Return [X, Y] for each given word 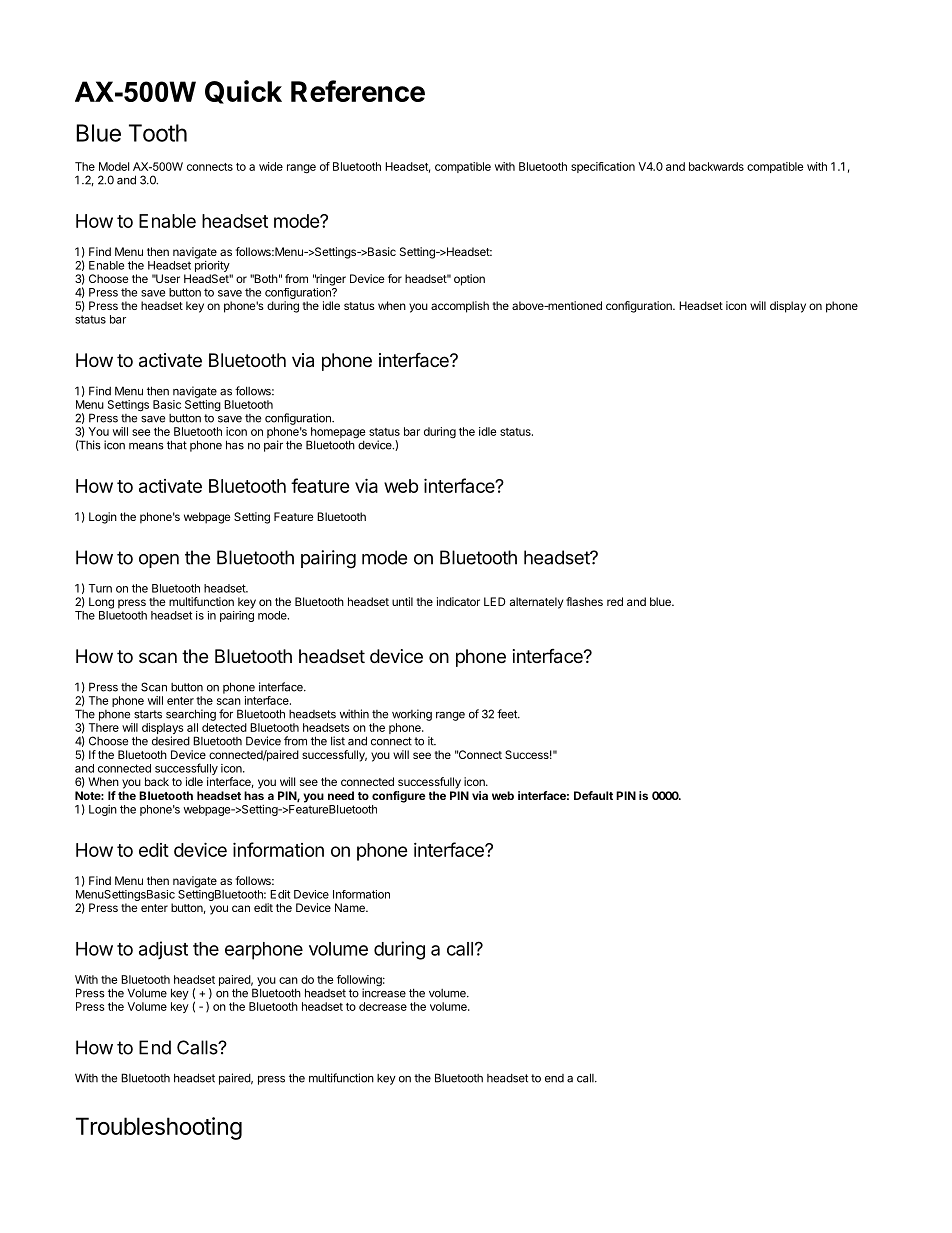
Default [593, 795]
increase [384, 992]
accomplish [460, 307]
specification [603, 167]
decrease [383, 1006]
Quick [243, 92]
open [159, 561]
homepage [337, 434]
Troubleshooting [159, 1128]
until [402, 601]
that [177, 445]
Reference [358, 91]
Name [351, 907]
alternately [536, 603]
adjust [163, 950]
